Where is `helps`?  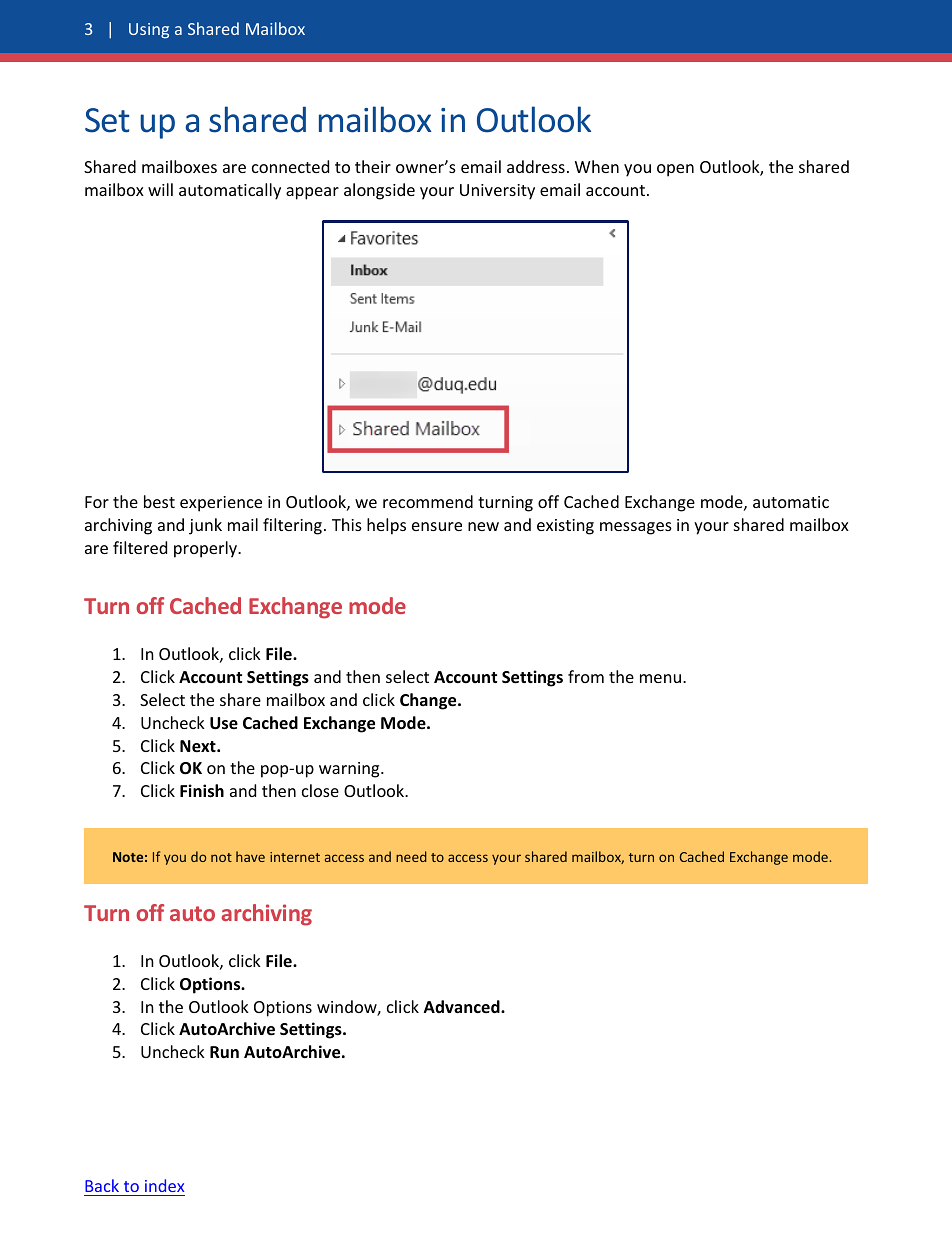 helps is located at coordinates (386, 526).
